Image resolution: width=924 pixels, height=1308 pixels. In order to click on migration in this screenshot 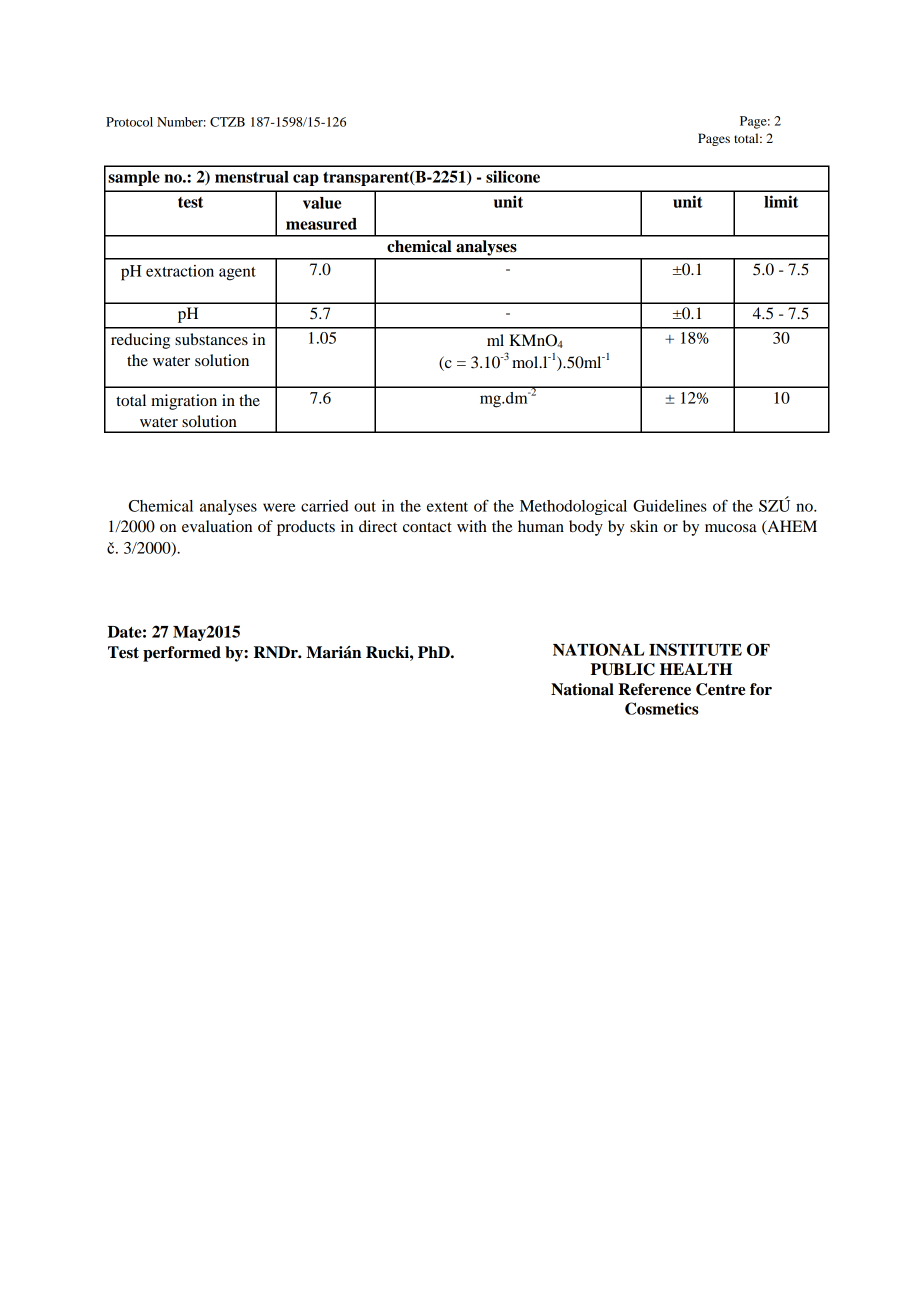, I will do `click(184, 402)`.
